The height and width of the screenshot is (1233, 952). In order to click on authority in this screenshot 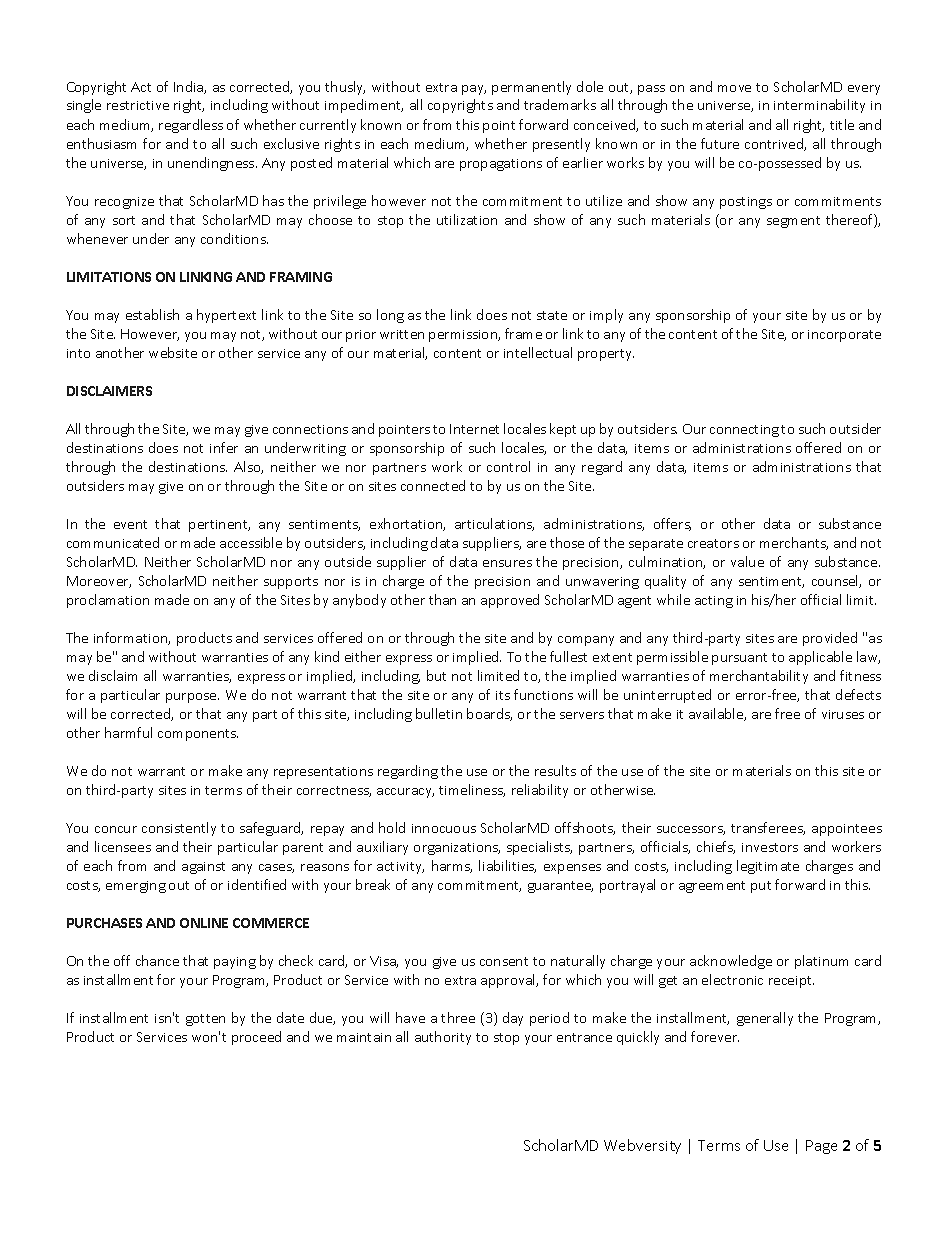, I will do `click(443, 1038)`.
